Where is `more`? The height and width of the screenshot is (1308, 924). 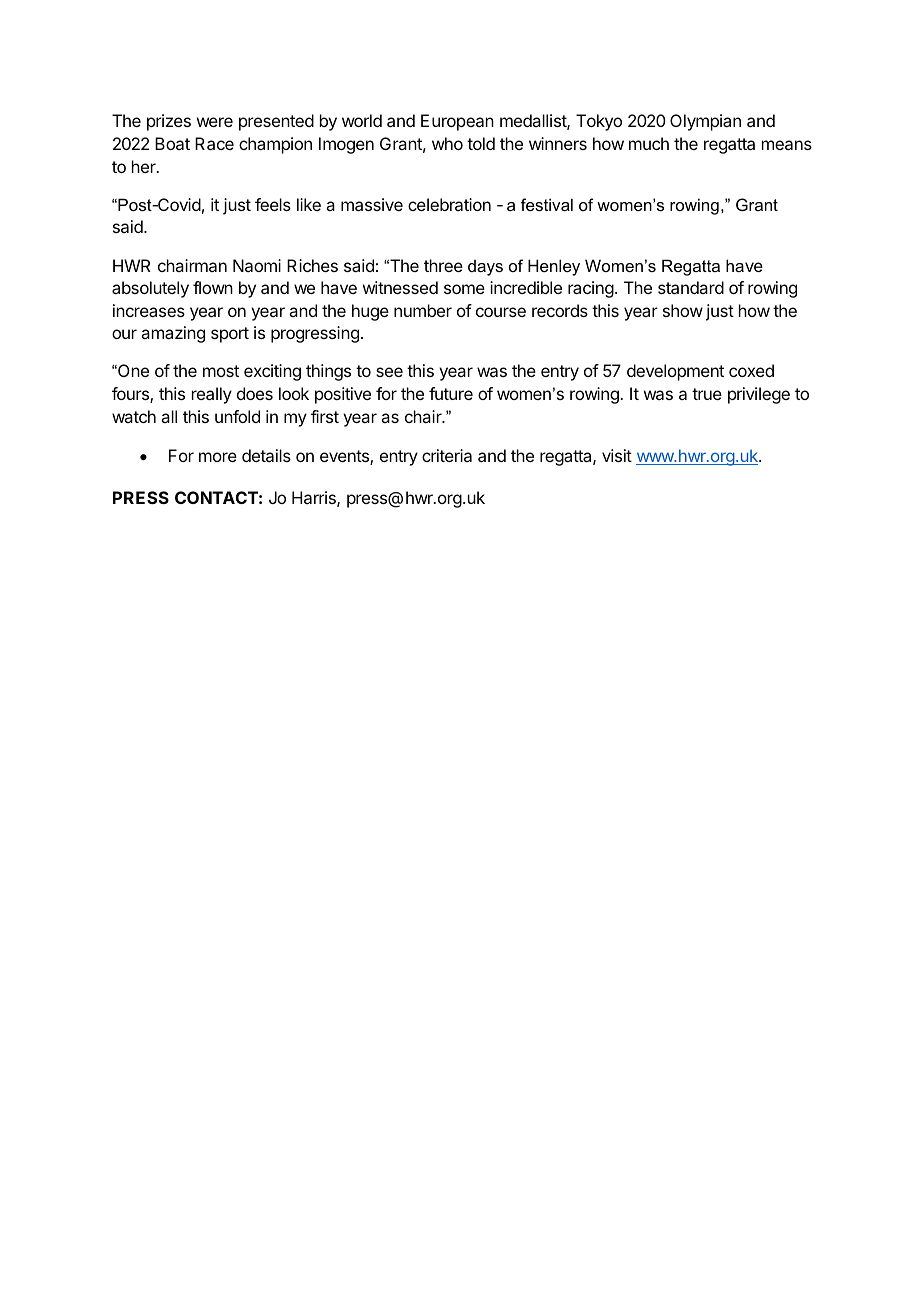
more is located at coordinates (218, 457).
